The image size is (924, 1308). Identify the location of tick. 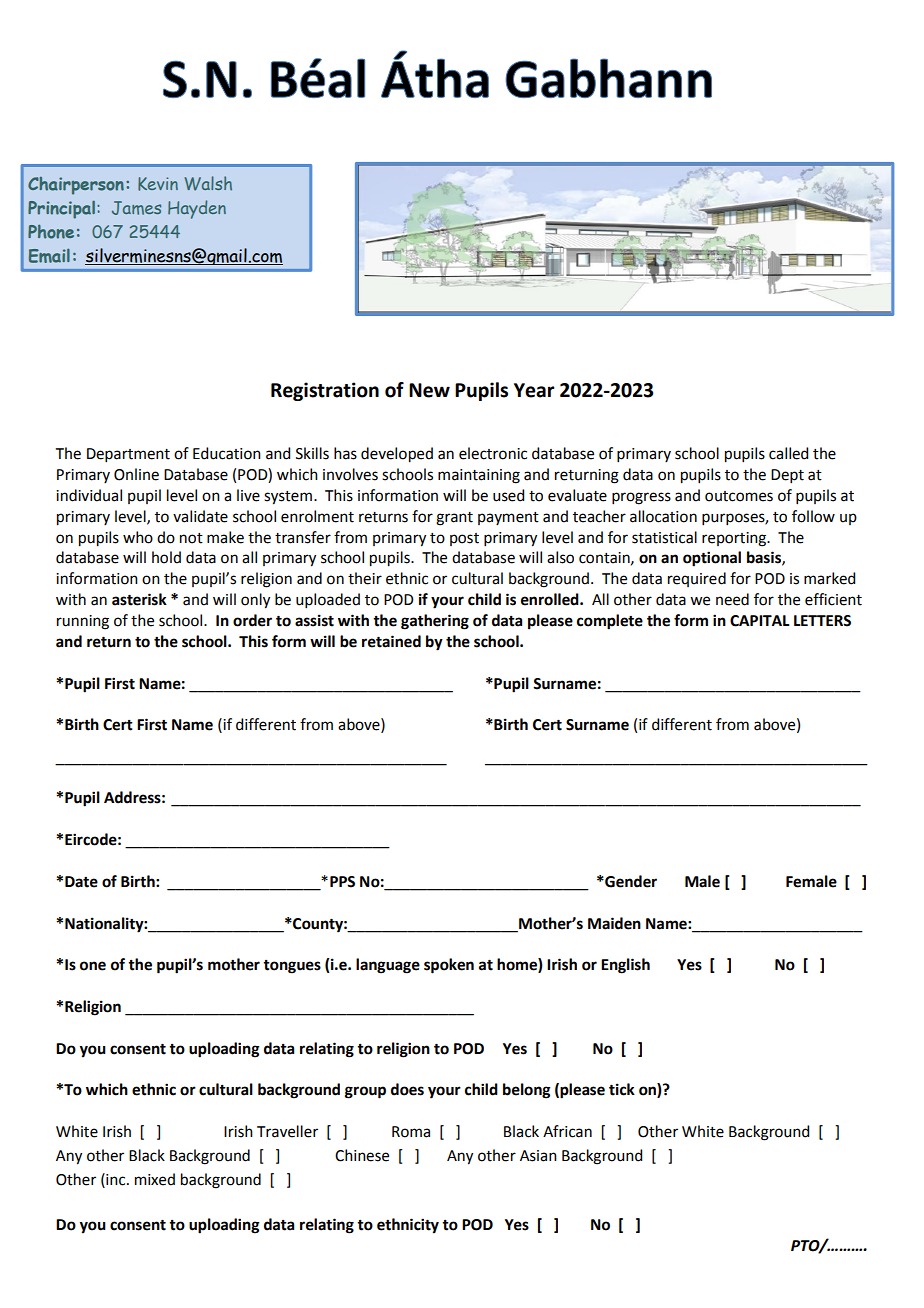
(622, 1089).
